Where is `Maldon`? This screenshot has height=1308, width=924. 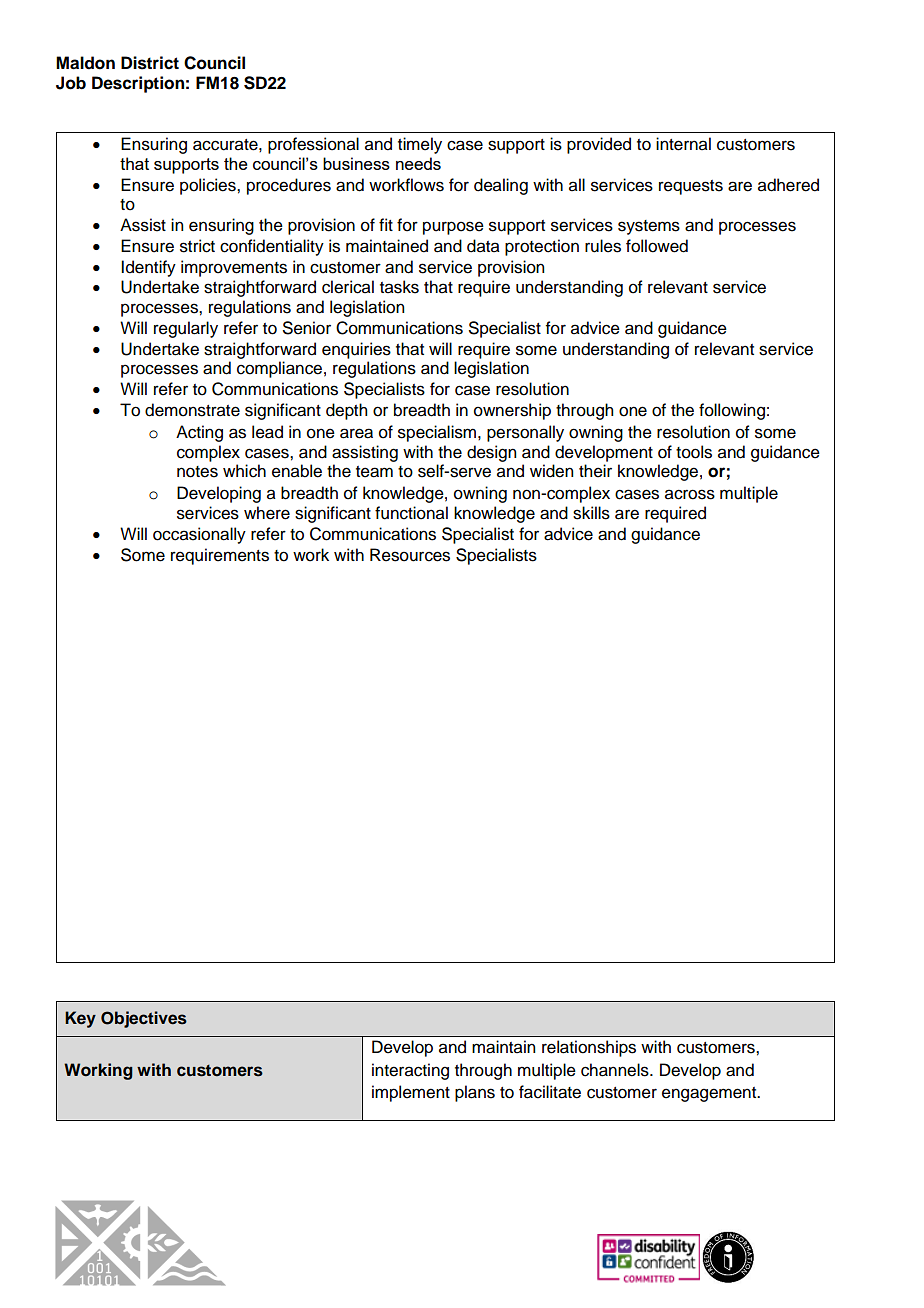
Maldon is located at coordinates (85, 63).
